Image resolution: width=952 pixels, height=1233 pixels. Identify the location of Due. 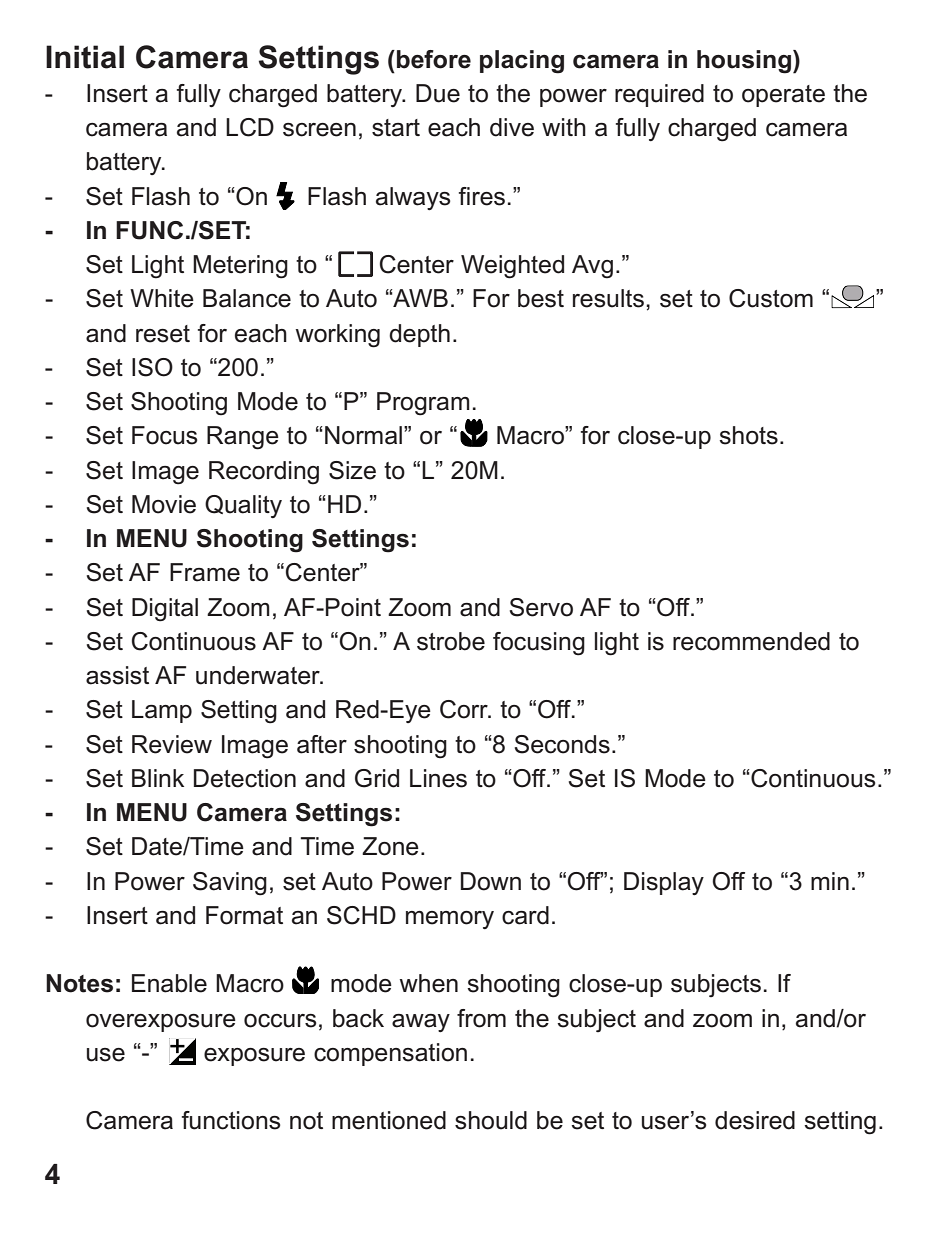
(438, 93).
